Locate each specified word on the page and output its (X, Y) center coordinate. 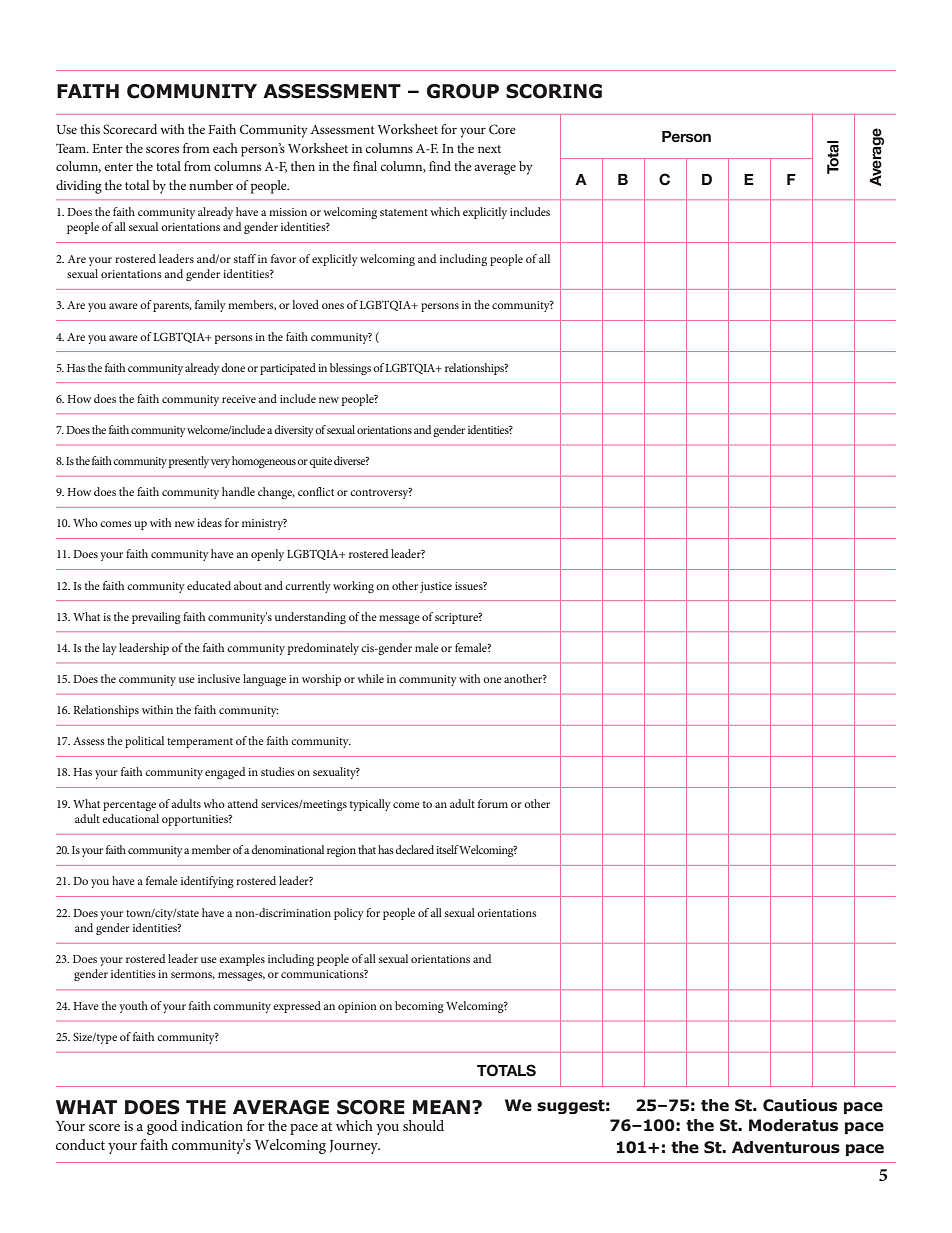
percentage (129, 806)
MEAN (443, 1107)
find (440, 166)
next (489, 149)
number (211, 185)
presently (189, 462)
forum (493, 803)
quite (320, 462)
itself (448, 849)
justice (436, 587)
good (162, 1127)
